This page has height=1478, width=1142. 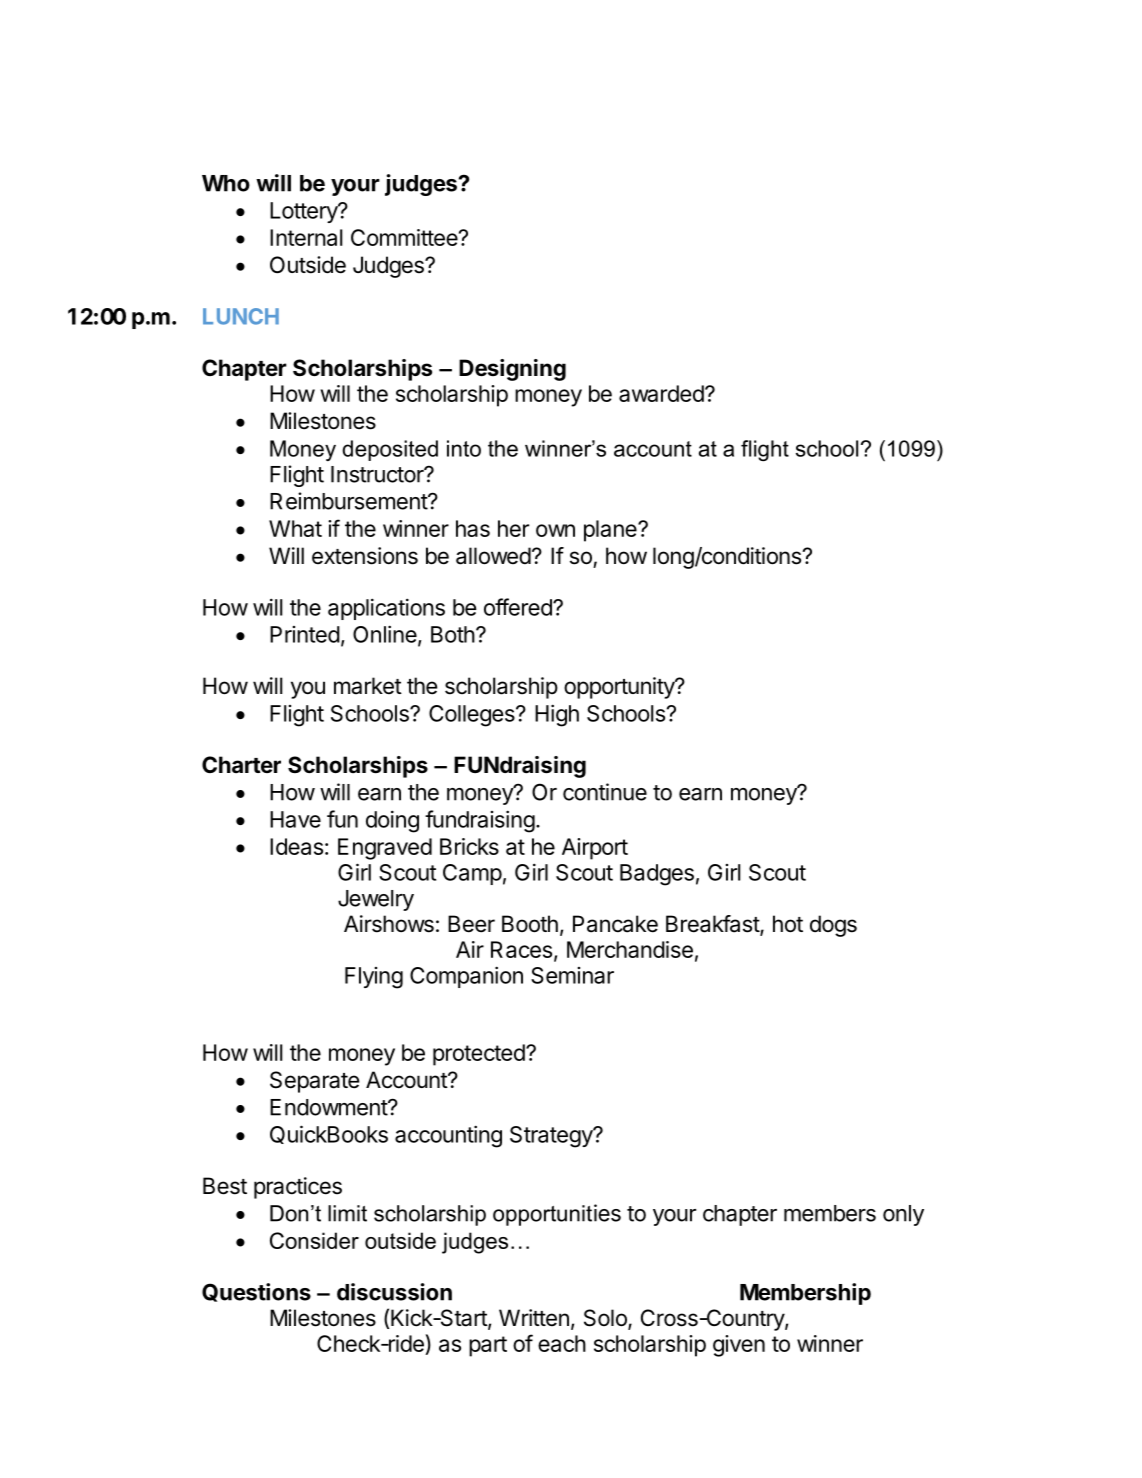 What do you see at coordinates (295, 819) in the page?
I see `Have` at bounding box center [295, 819].
